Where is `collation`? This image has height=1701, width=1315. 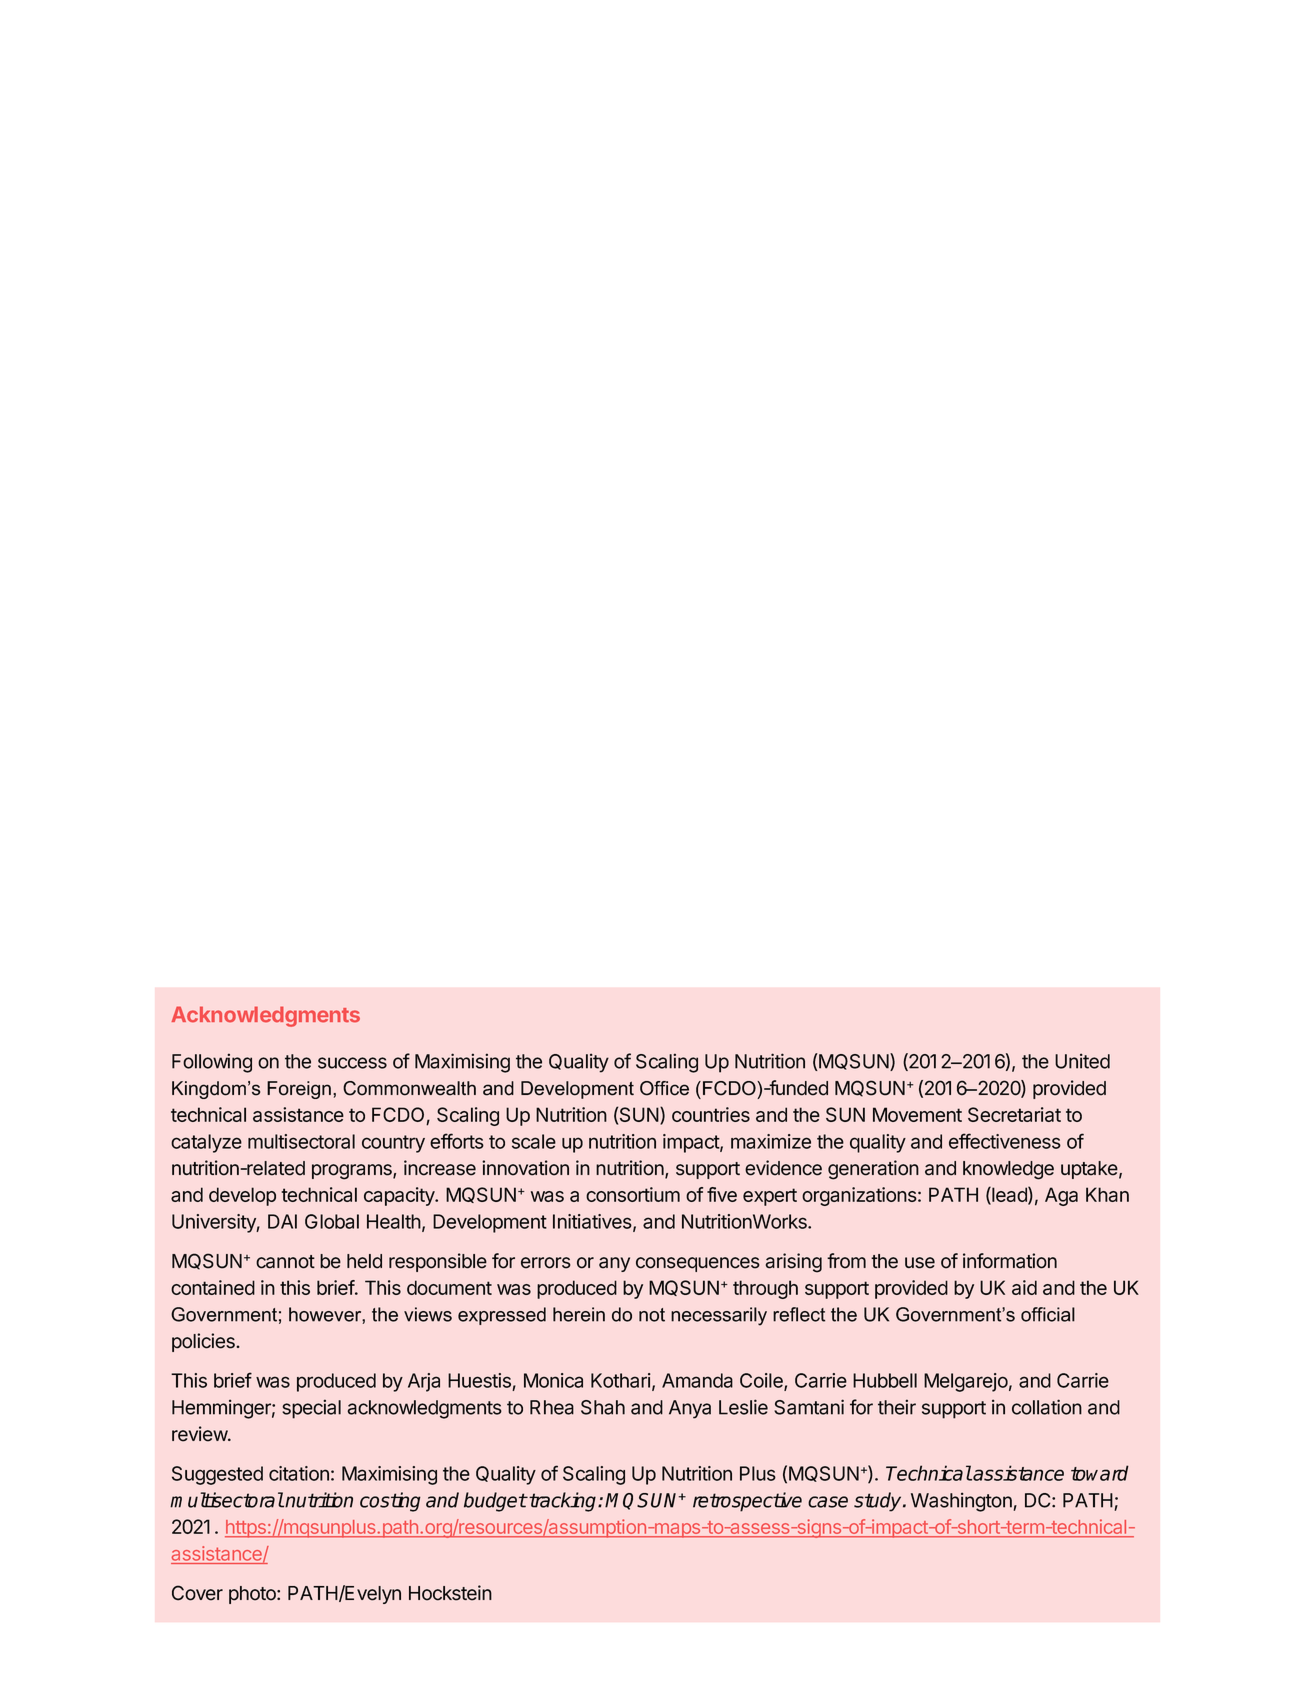
collation is located at coordinates (1047, 1407).
